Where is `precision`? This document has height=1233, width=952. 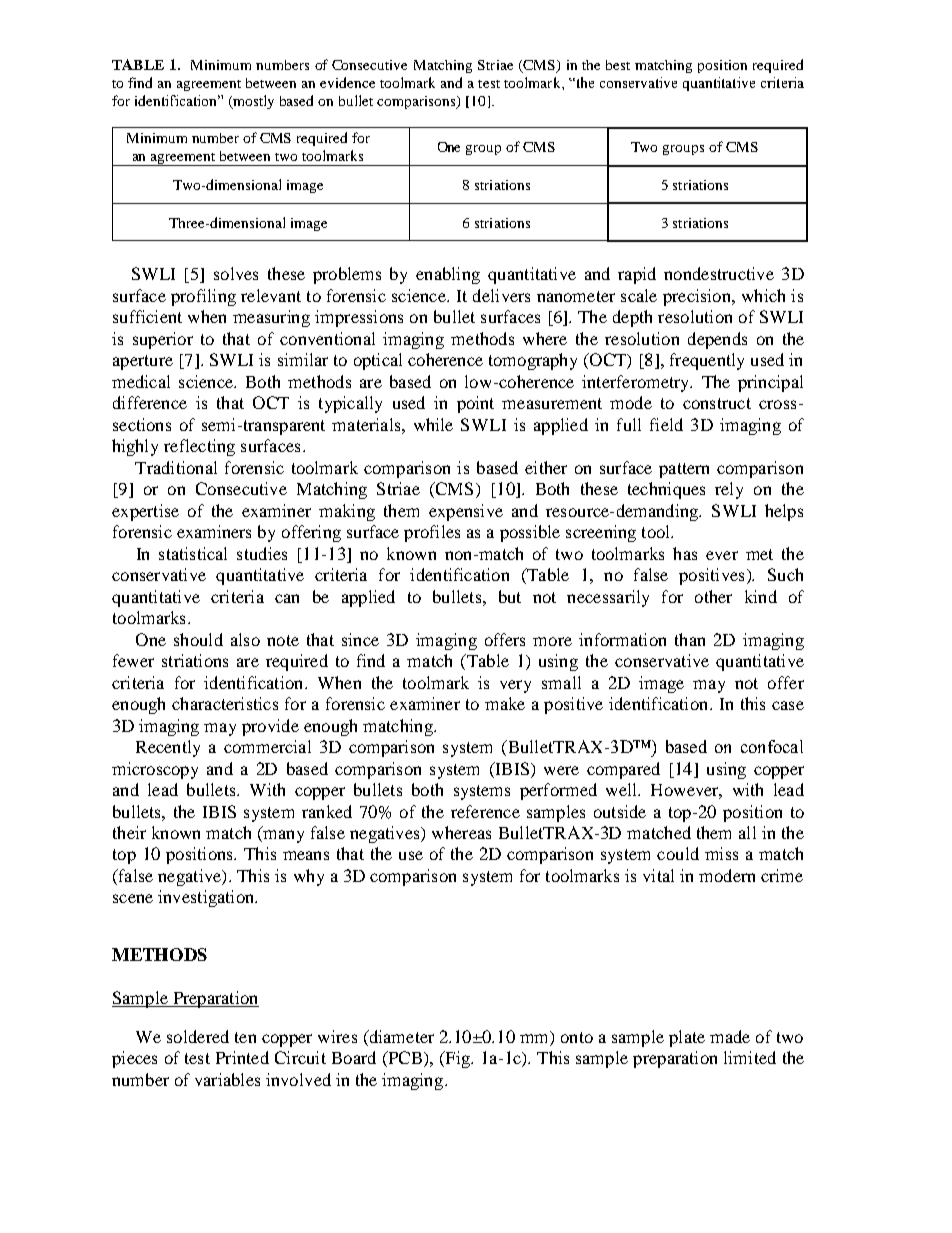 precision is located at coordinates (698, 297).
